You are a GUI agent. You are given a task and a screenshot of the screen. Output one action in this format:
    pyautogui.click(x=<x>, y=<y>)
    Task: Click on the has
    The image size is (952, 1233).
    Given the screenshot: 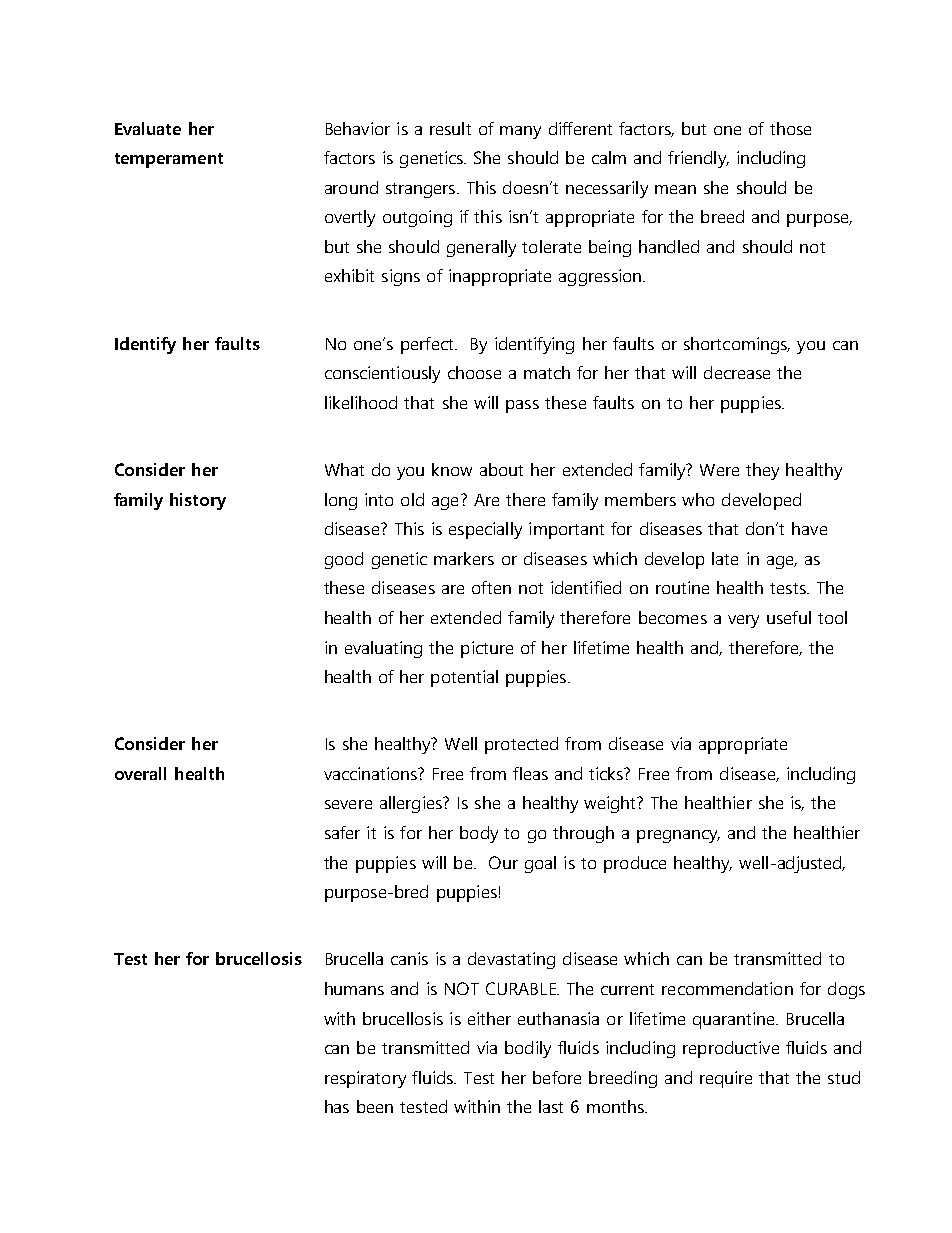 What is the action you would take?
    pyautogui.click(x=337, y=1106)
